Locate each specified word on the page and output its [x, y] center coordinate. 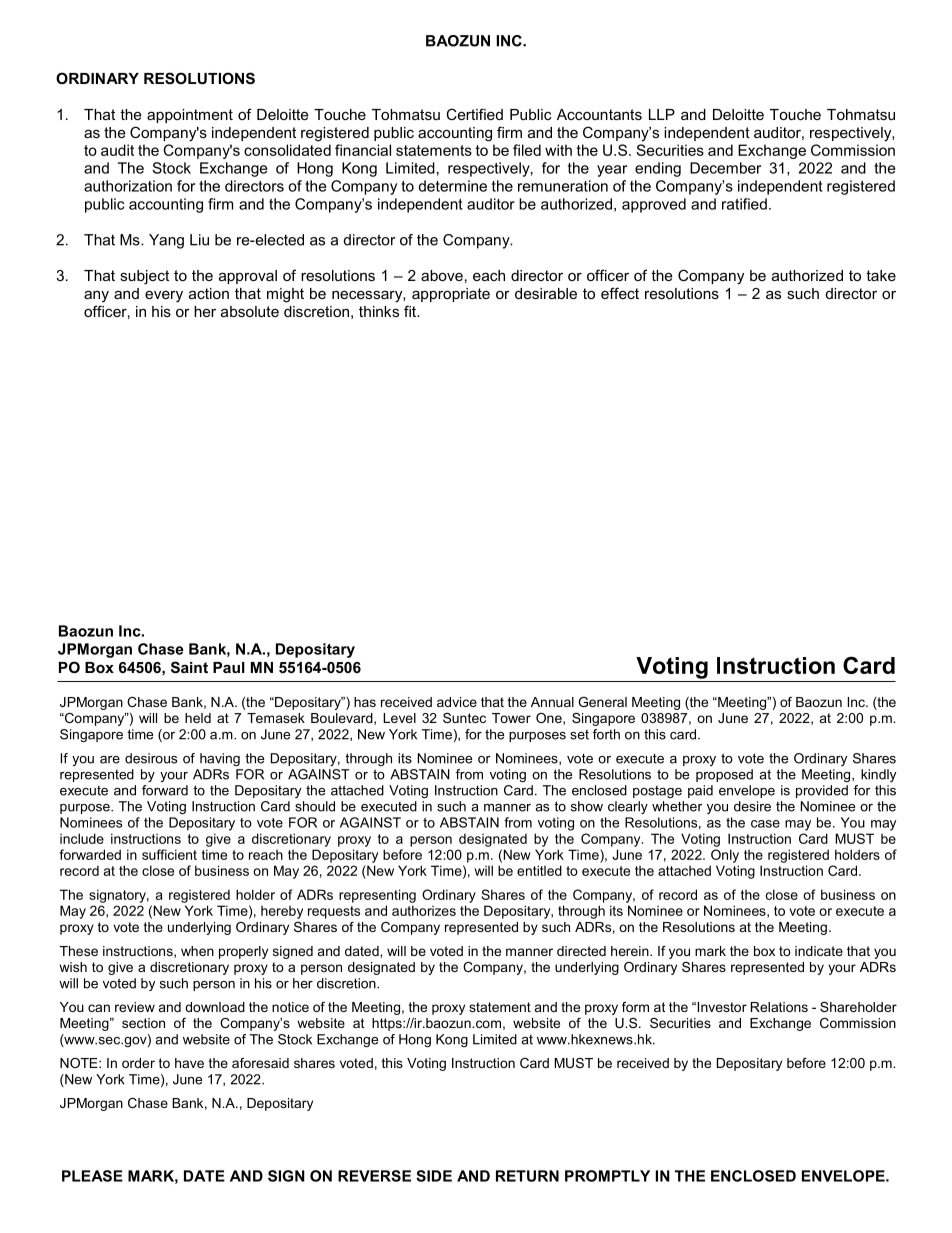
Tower [511, 718]
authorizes [424, 910]
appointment [190, 116]
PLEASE [92, 1176]
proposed [724, 775]
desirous [151, 758]
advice [457, 702]
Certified [474, 114]
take [881, 275]
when [197, 951]
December [725, 168]
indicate [819, 951]
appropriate [451, 295]
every [164, 296]
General [602, 702]
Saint [189, 667]
